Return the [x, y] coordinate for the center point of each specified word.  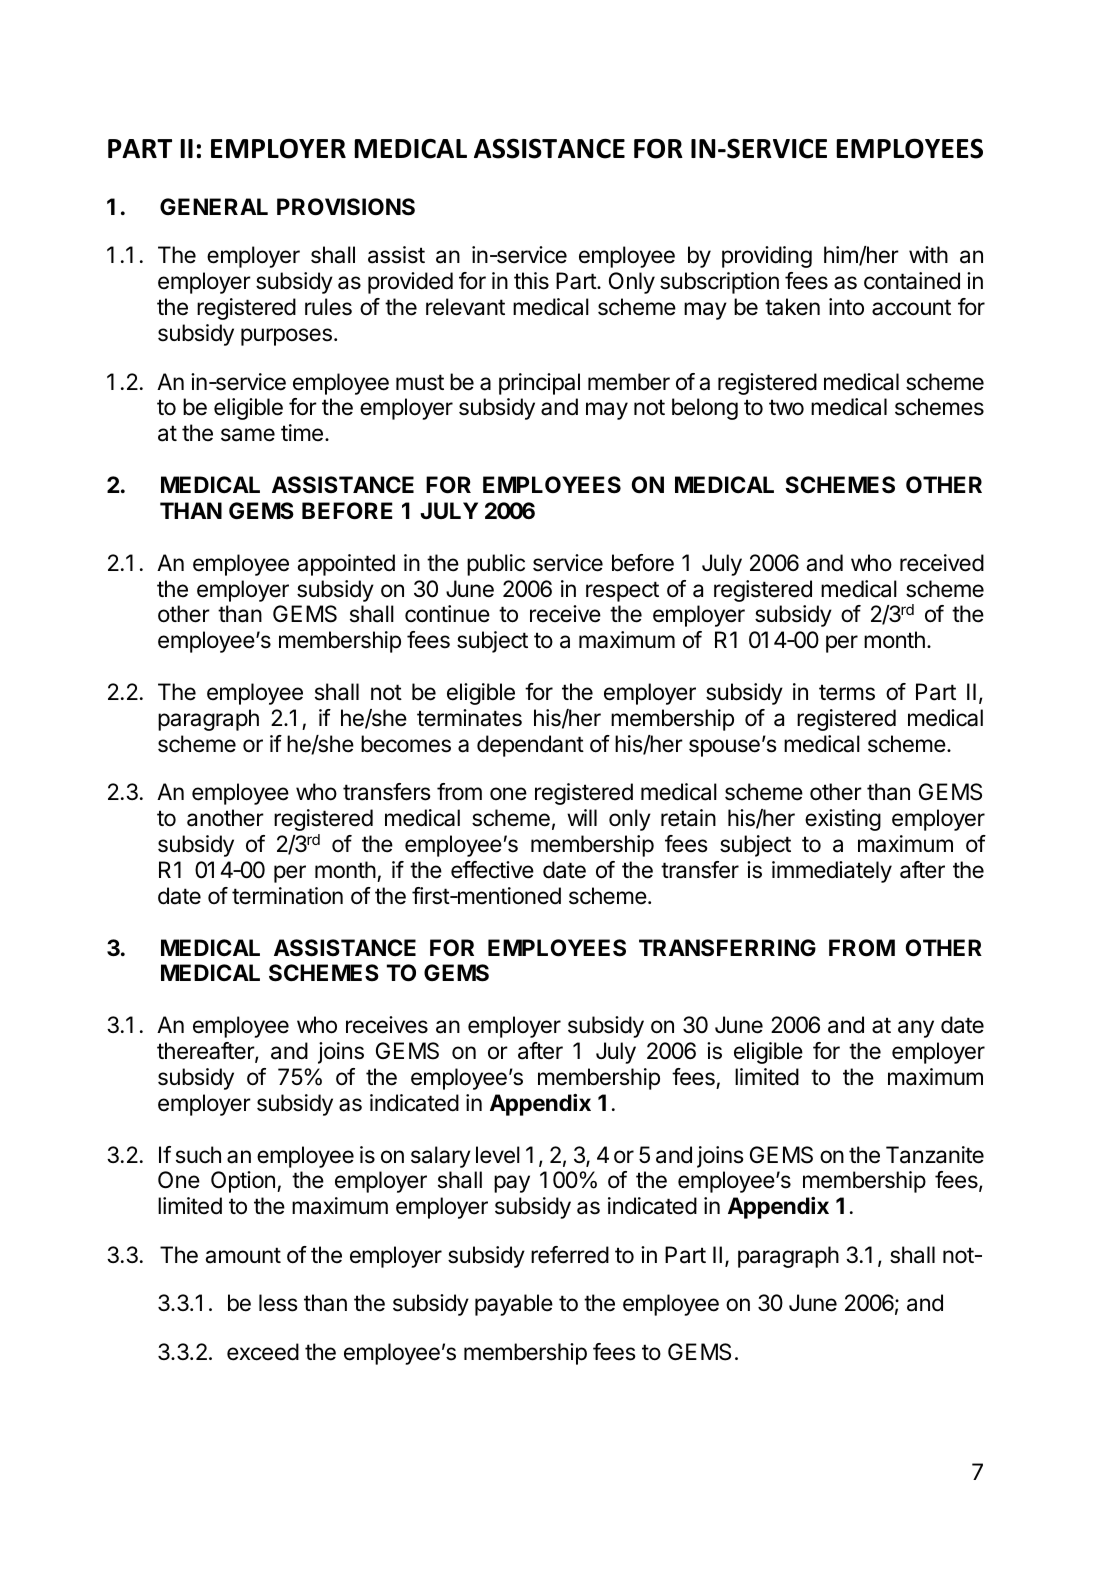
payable [514, 1305]
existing [843, 820]
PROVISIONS [346, 207]
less [278, 1303]
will [582, 817]
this [531, 281]
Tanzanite [935, 1155]
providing [767, 257]
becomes [406, 744]
